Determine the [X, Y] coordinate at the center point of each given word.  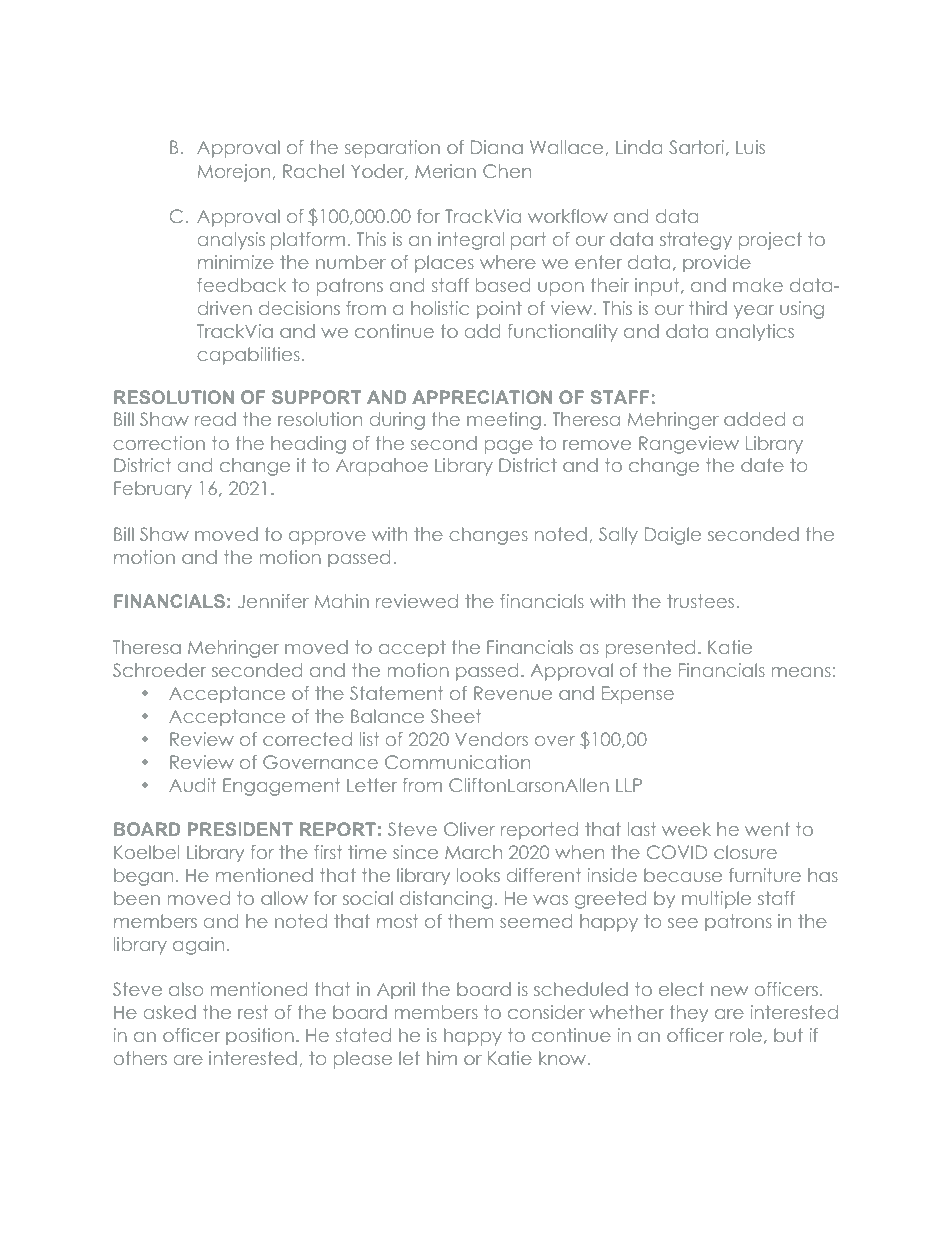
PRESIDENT [240, 829]
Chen [507, 171]
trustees [700, 601]
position [260, 1036]
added [754, 419]
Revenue [513, 693]
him [442, 1058]
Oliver [469, 829]
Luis [750, 147]
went [767, 829]
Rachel [313, 171]
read [215, 419]
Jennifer [273, 601]
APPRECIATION [482, 397]
